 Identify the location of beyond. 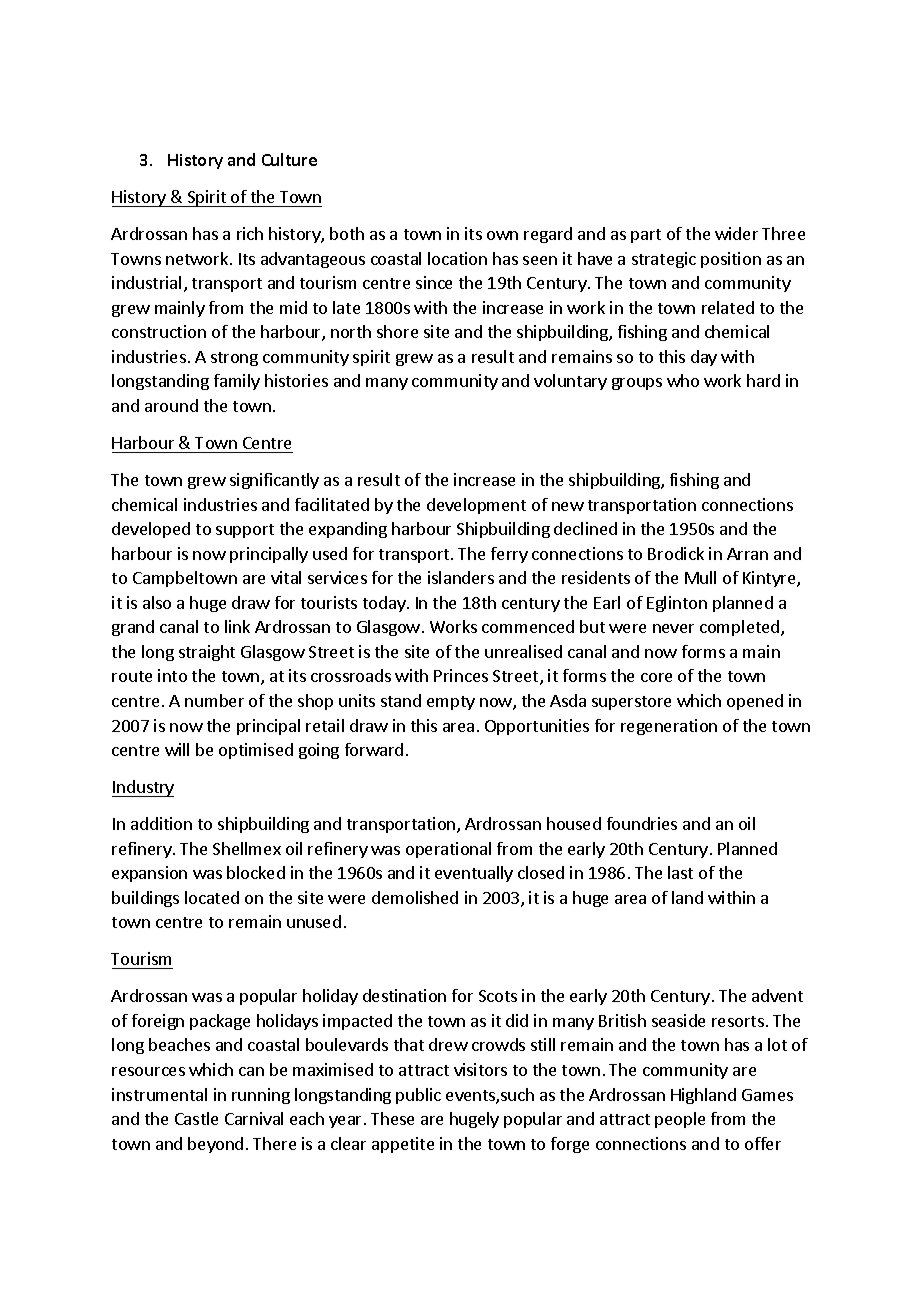
(215, 1145).
